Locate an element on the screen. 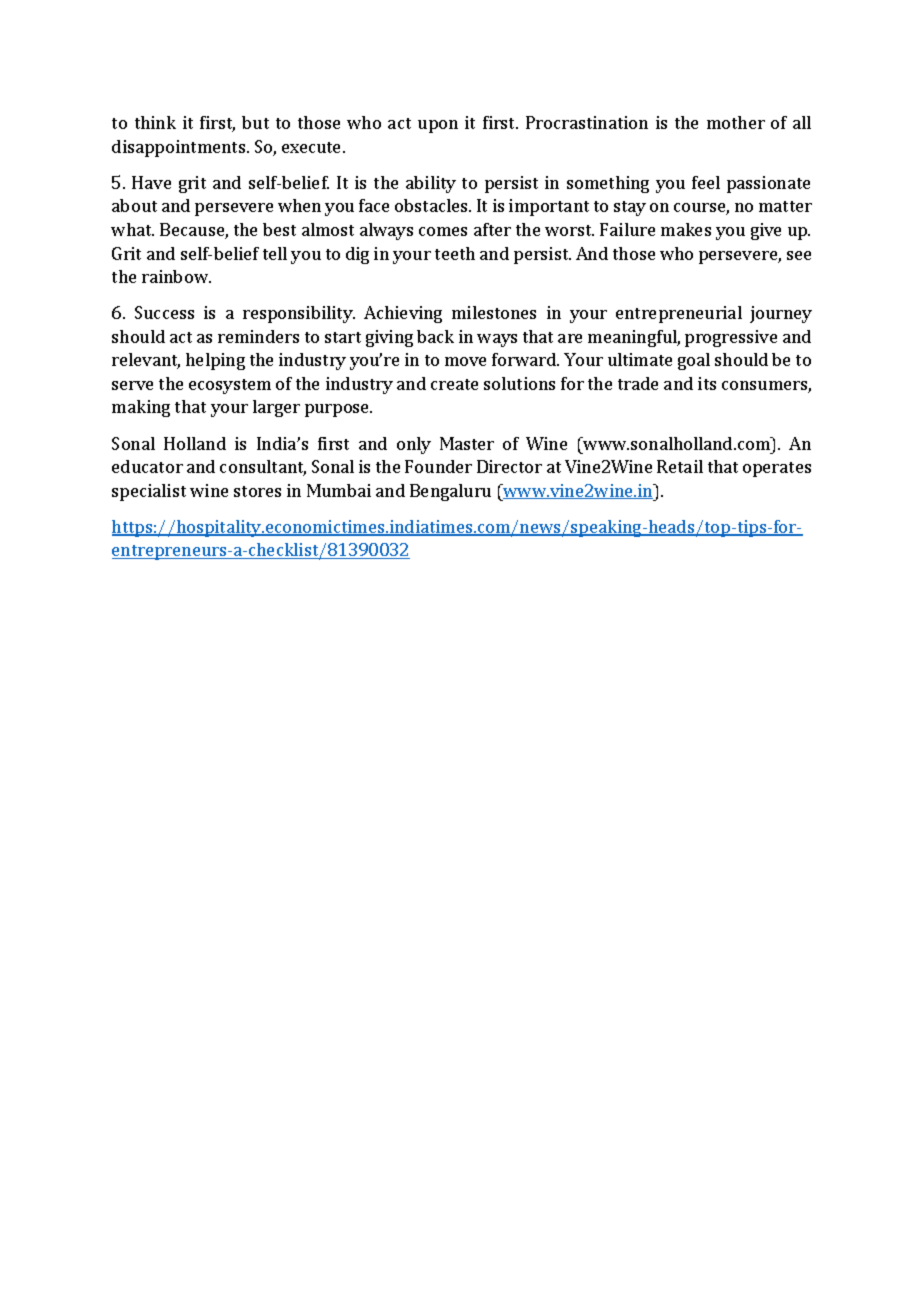 The image size is (924, 1308). mother is located at coordinates (736, 122).
